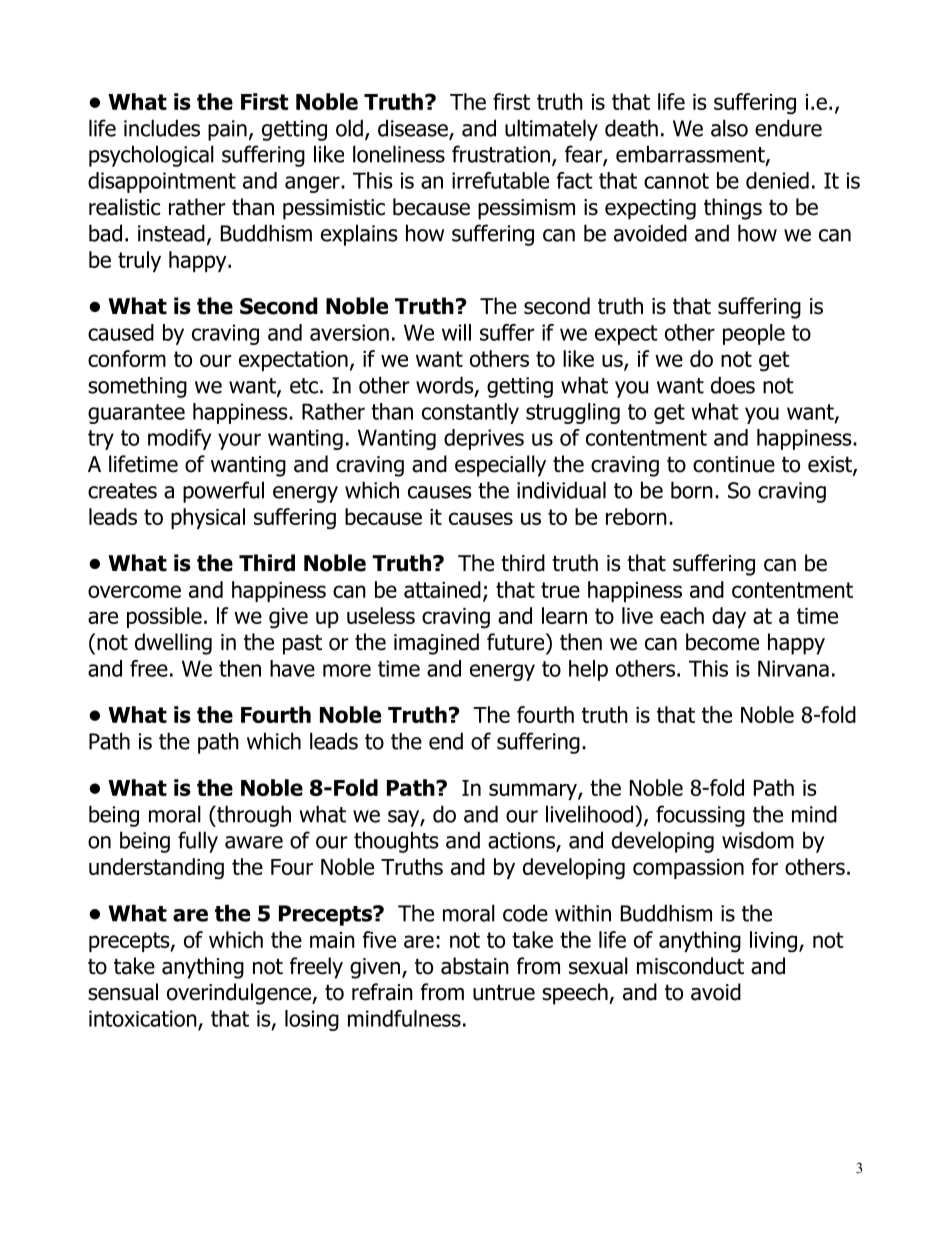 The image size is (952, 1233). Describe the element at coordinates (151, 156) in the image. I see `psychological` at that location.
